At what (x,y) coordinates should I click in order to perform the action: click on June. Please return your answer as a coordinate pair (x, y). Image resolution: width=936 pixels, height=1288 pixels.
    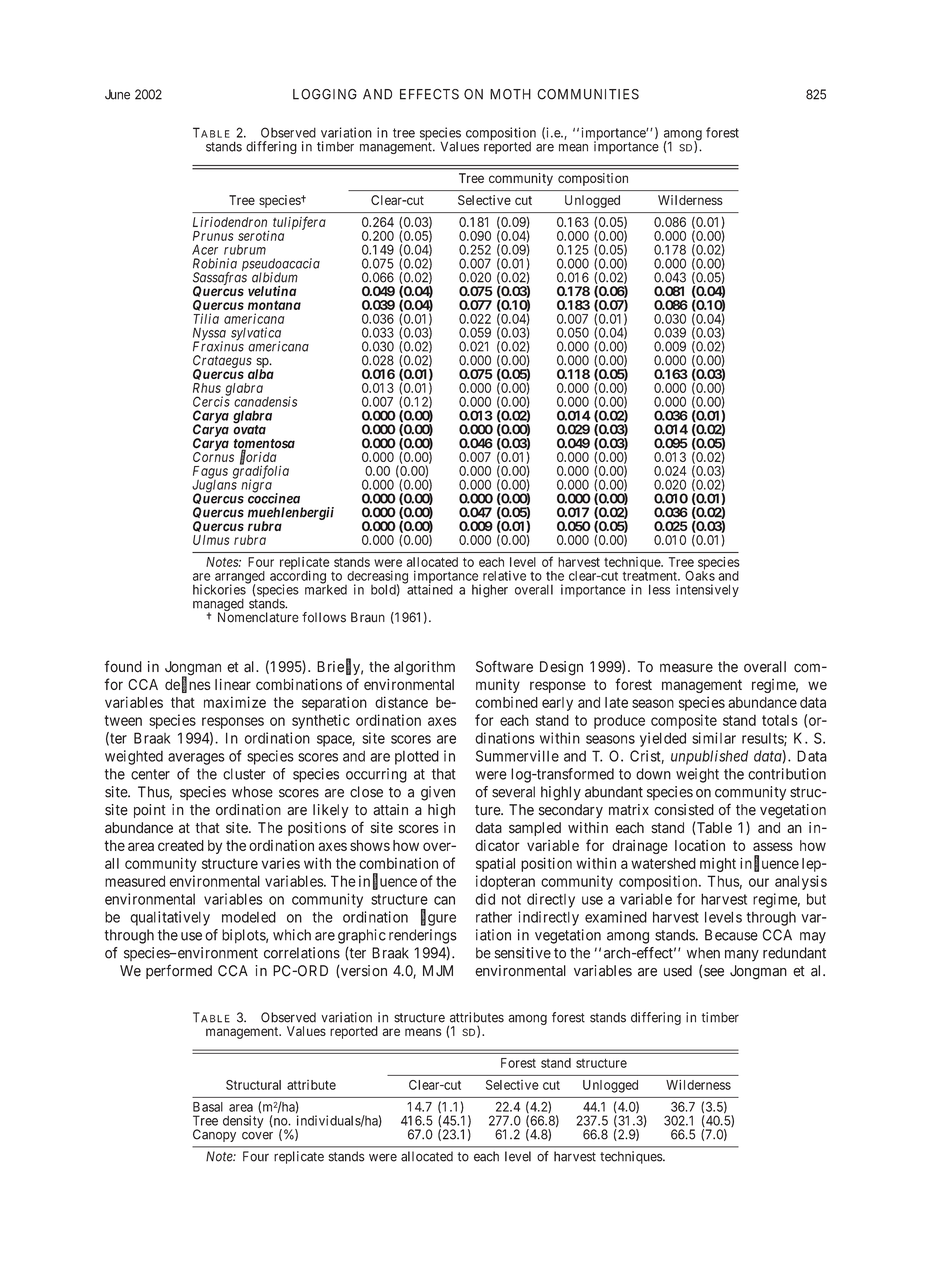
    Looking at the image, I should click on (117, 94).
